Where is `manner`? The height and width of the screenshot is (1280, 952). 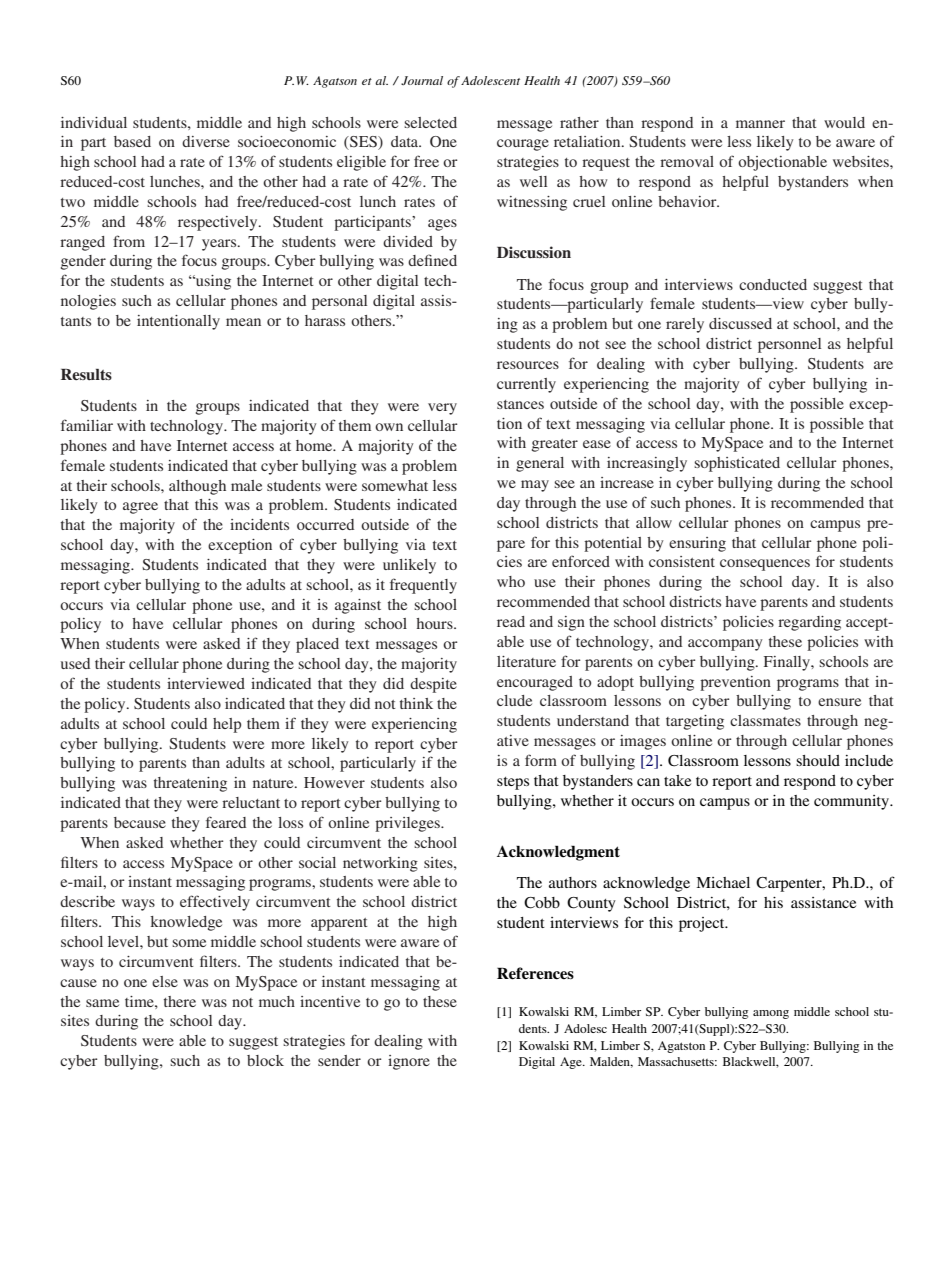
manner is located at coordinates (760, 124).
